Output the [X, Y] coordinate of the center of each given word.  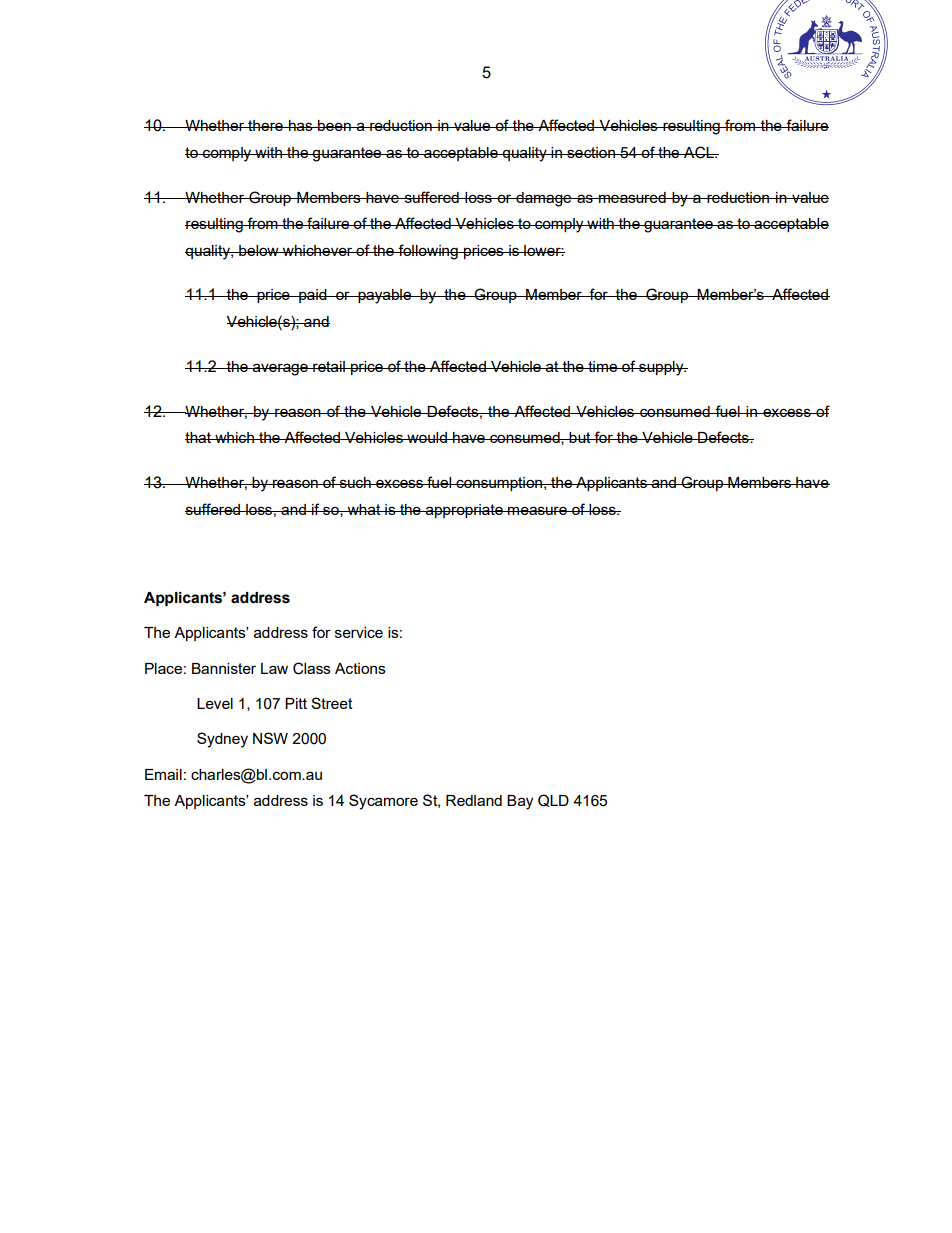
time [602, 366]
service [359, 632]
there [265, 125]
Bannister [224, 668]
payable [384, 296]
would [427, 437]
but [580, 437]
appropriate [464, 511]
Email [163, 774]
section [591, 152]
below [259, 250]
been [334, 125]
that [199, 437]
